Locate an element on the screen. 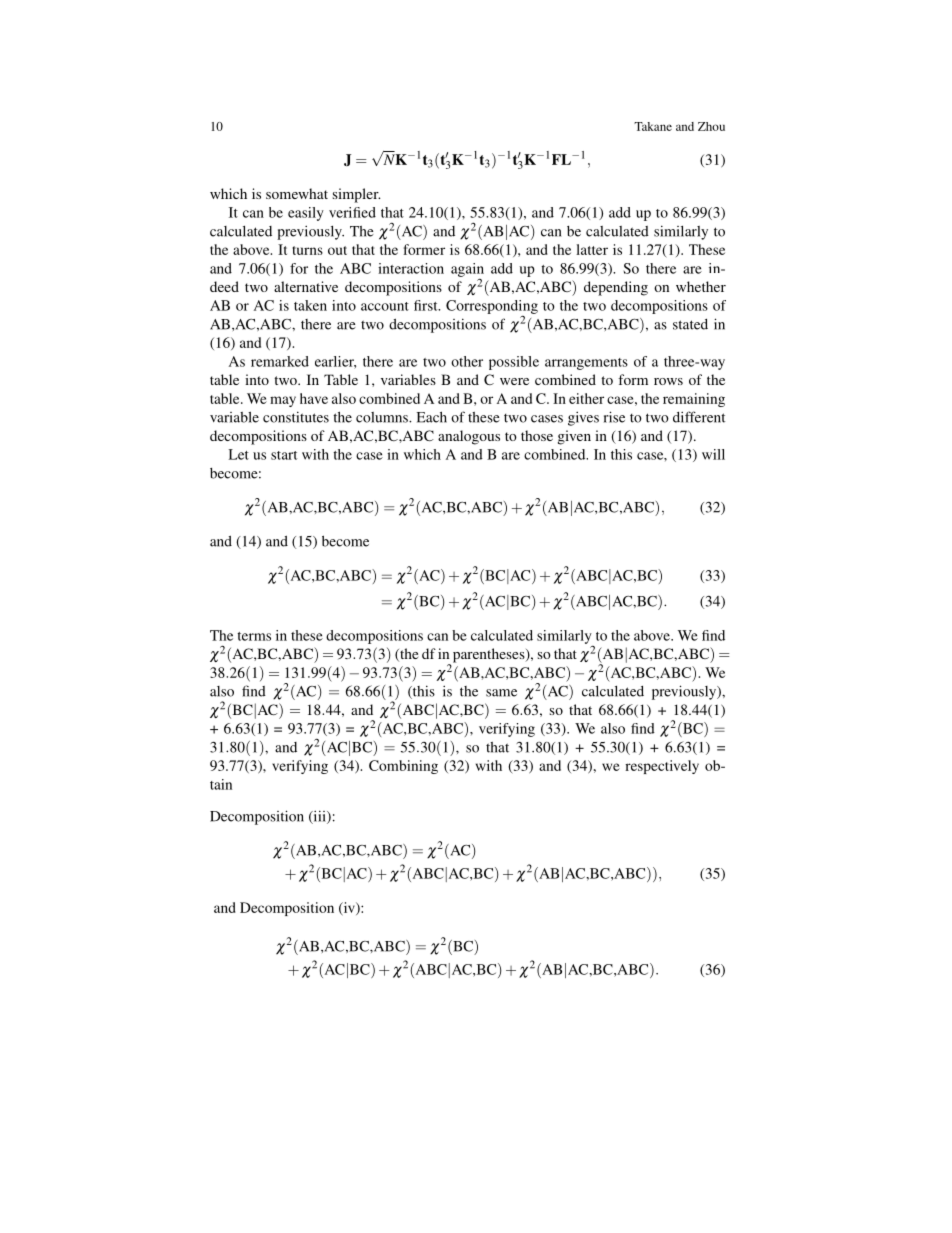  again is located at coordinates (467, 271).
